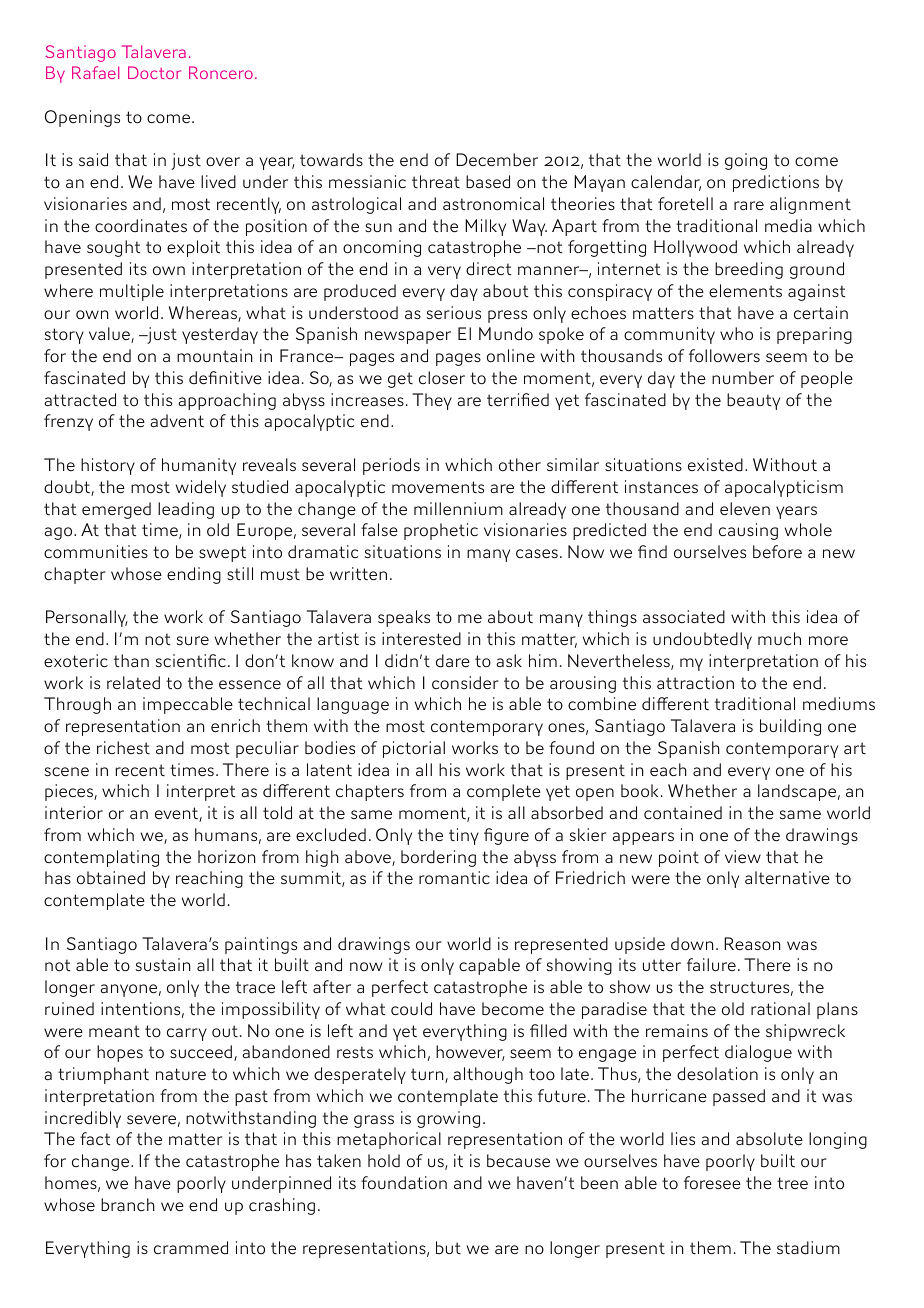  Describe the element at coordinates (154, 72) in the page. I see `Doctor` at that location.
